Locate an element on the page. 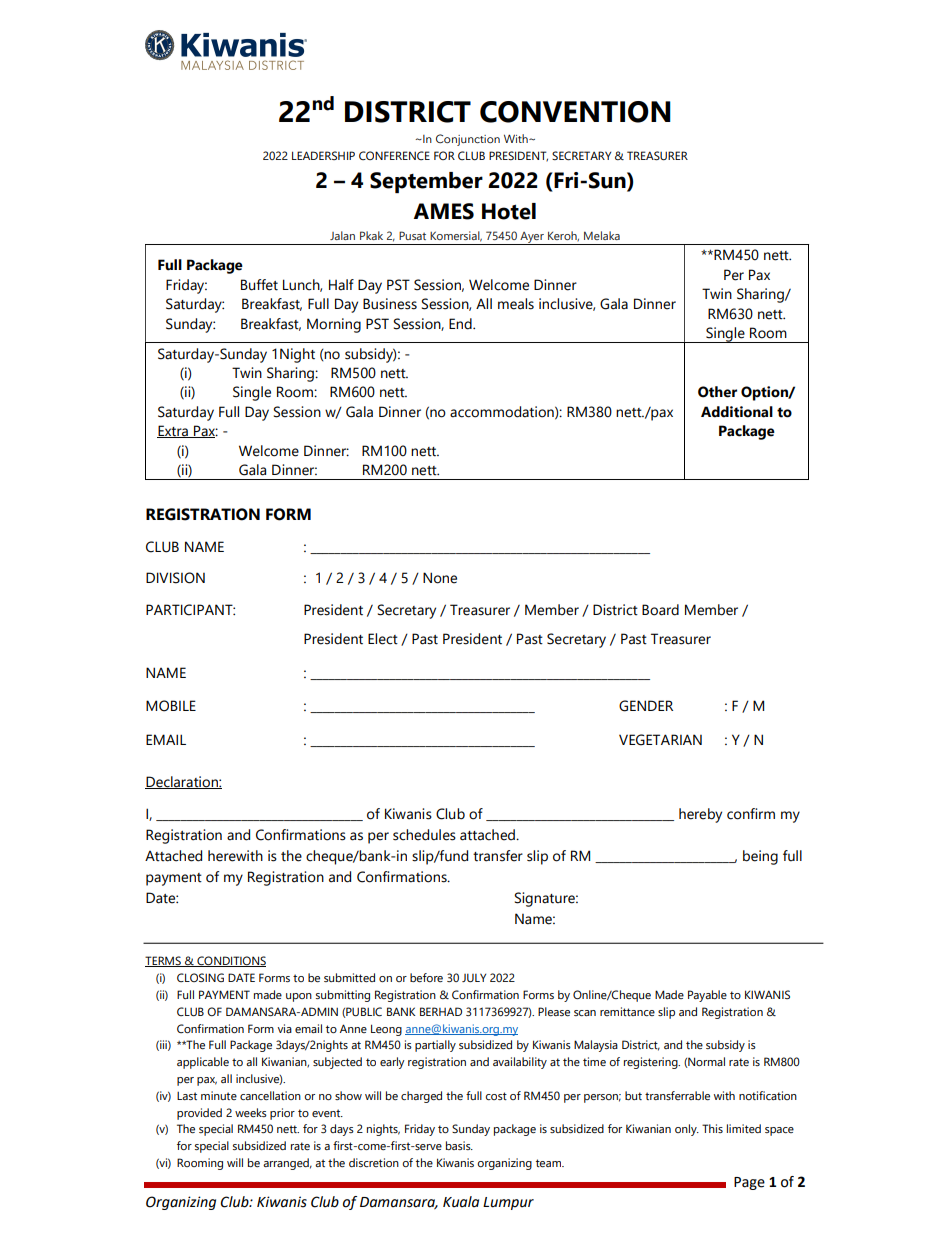  LEADERSHIP is located at coordinates (323, 155).
